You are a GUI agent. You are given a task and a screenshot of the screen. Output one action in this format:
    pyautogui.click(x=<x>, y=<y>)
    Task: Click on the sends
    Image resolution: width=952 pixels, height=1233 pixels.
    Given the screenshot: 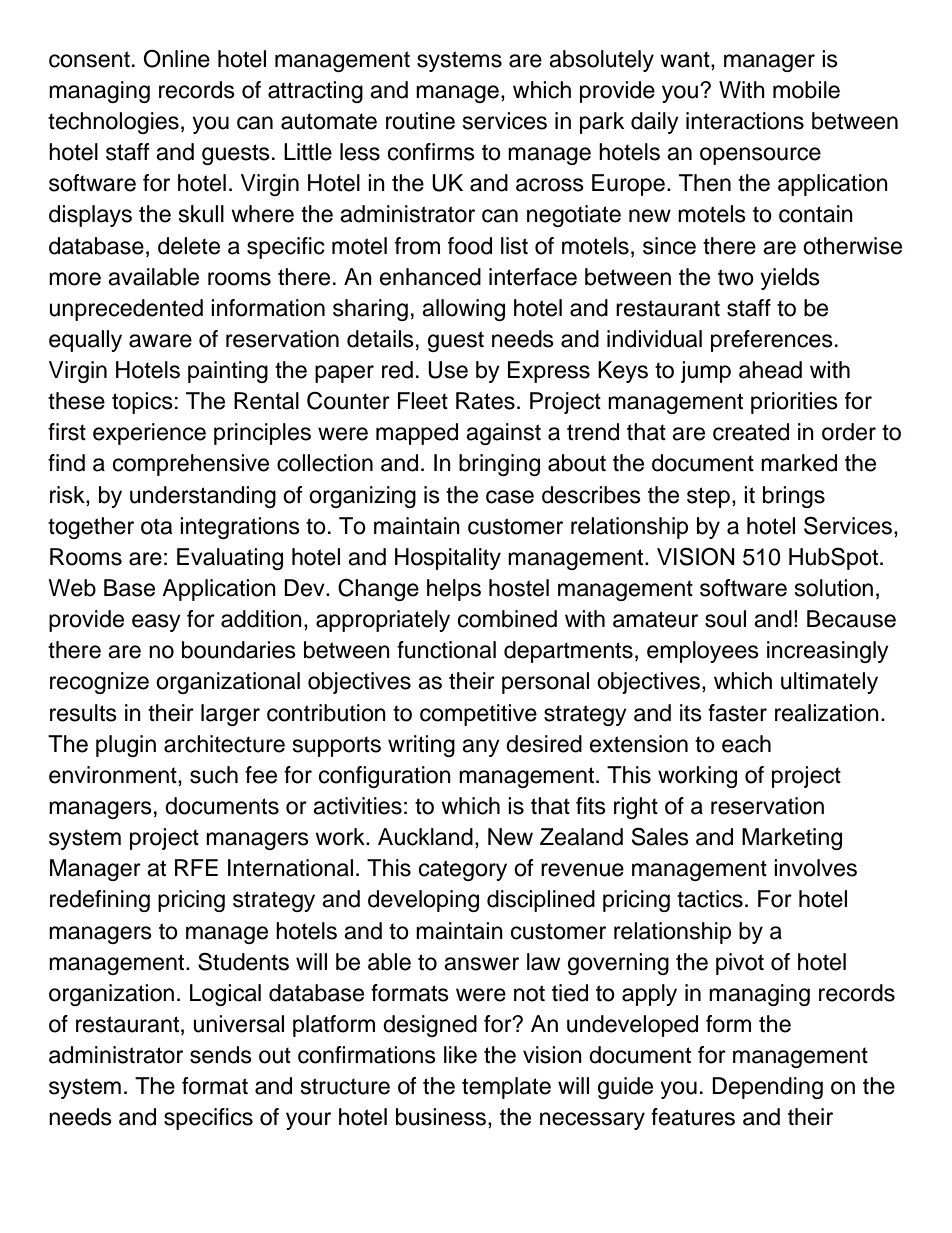 What is the action you would take?
    pyautogui.click(x=221, y=1055)
